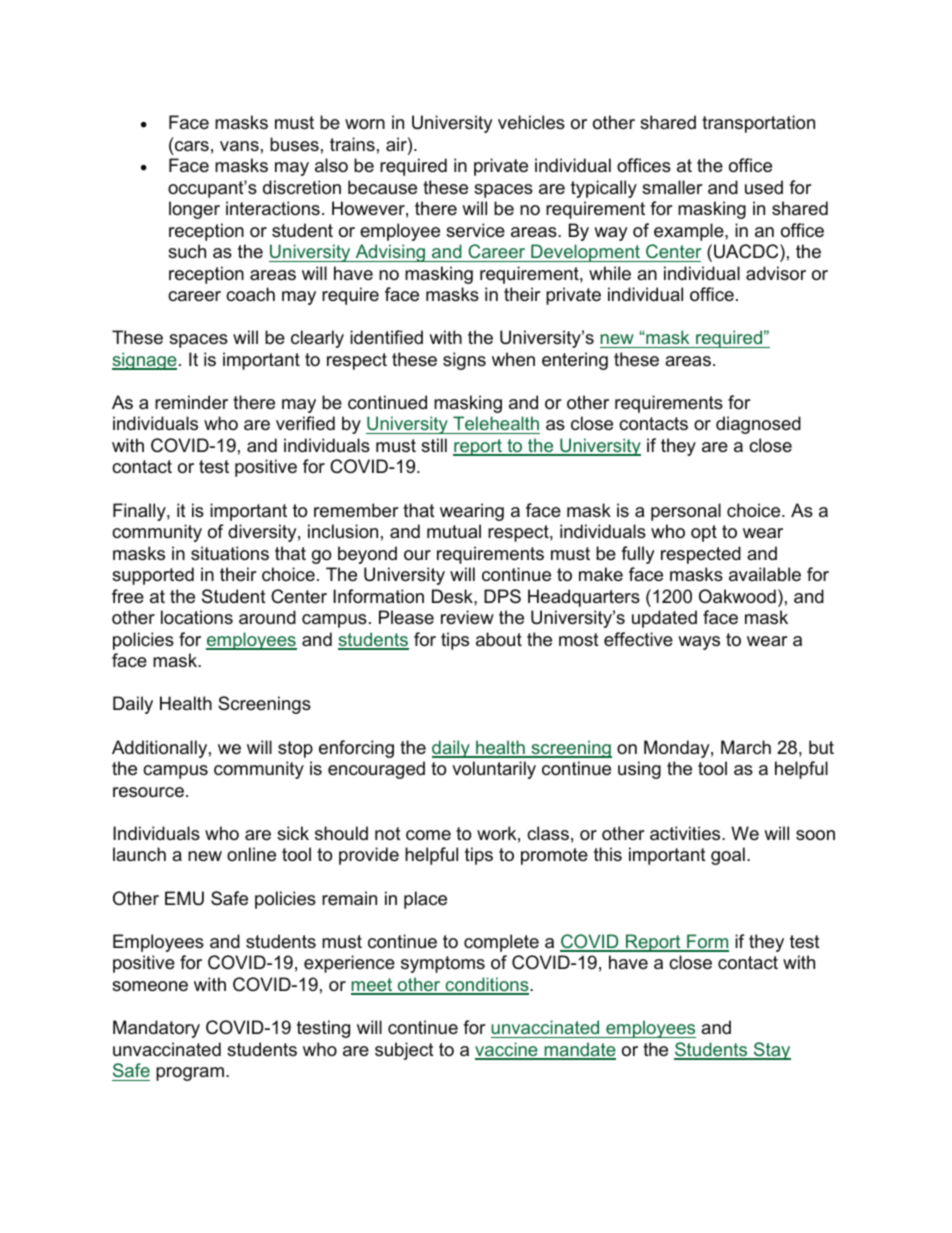 This image has width=952, height=1233. I want to click on stop, so click(295, 749).
